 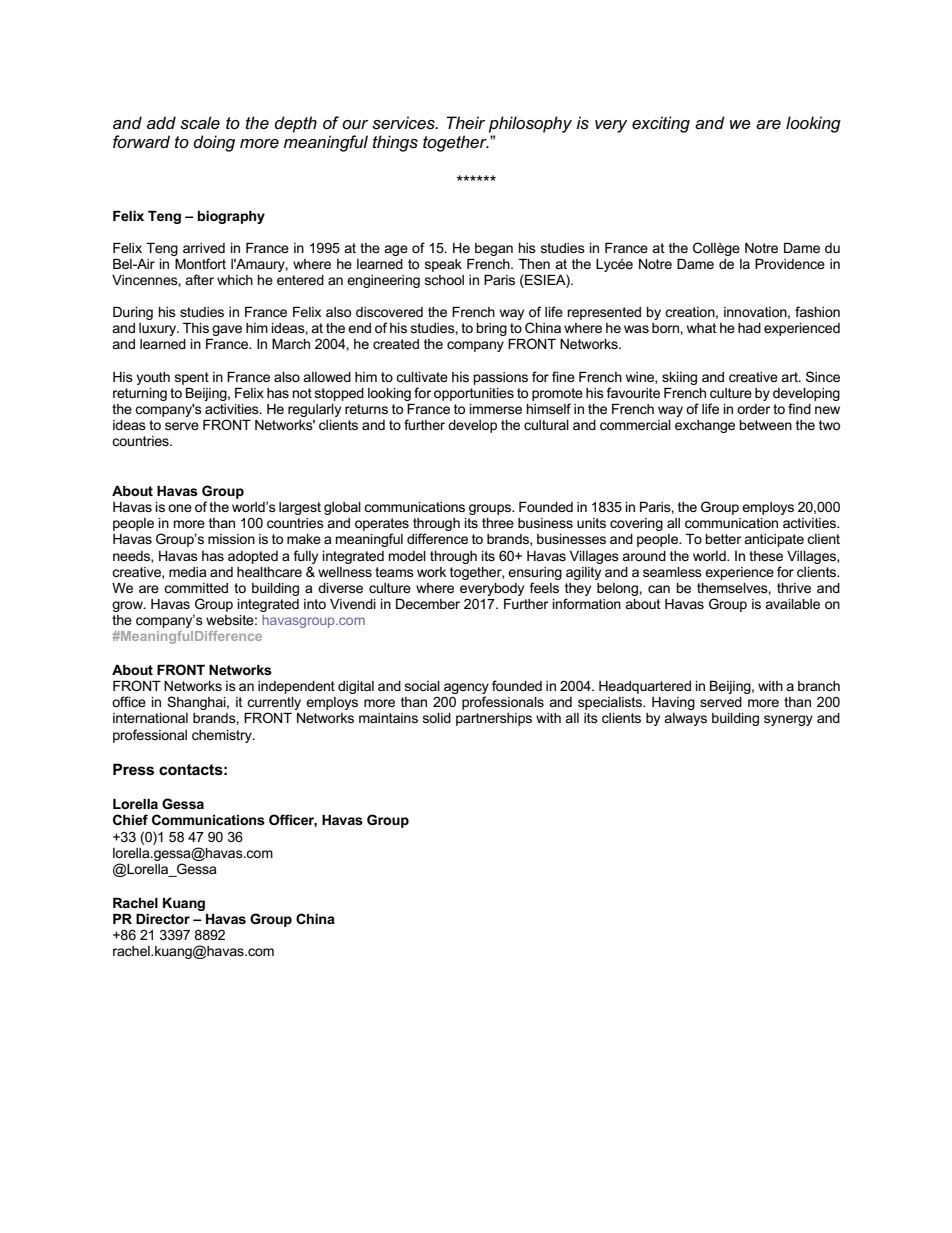 What do you see at coordinates (163, 919) in the screenshot?
I see `Director` at bounding box center [163, 919].
